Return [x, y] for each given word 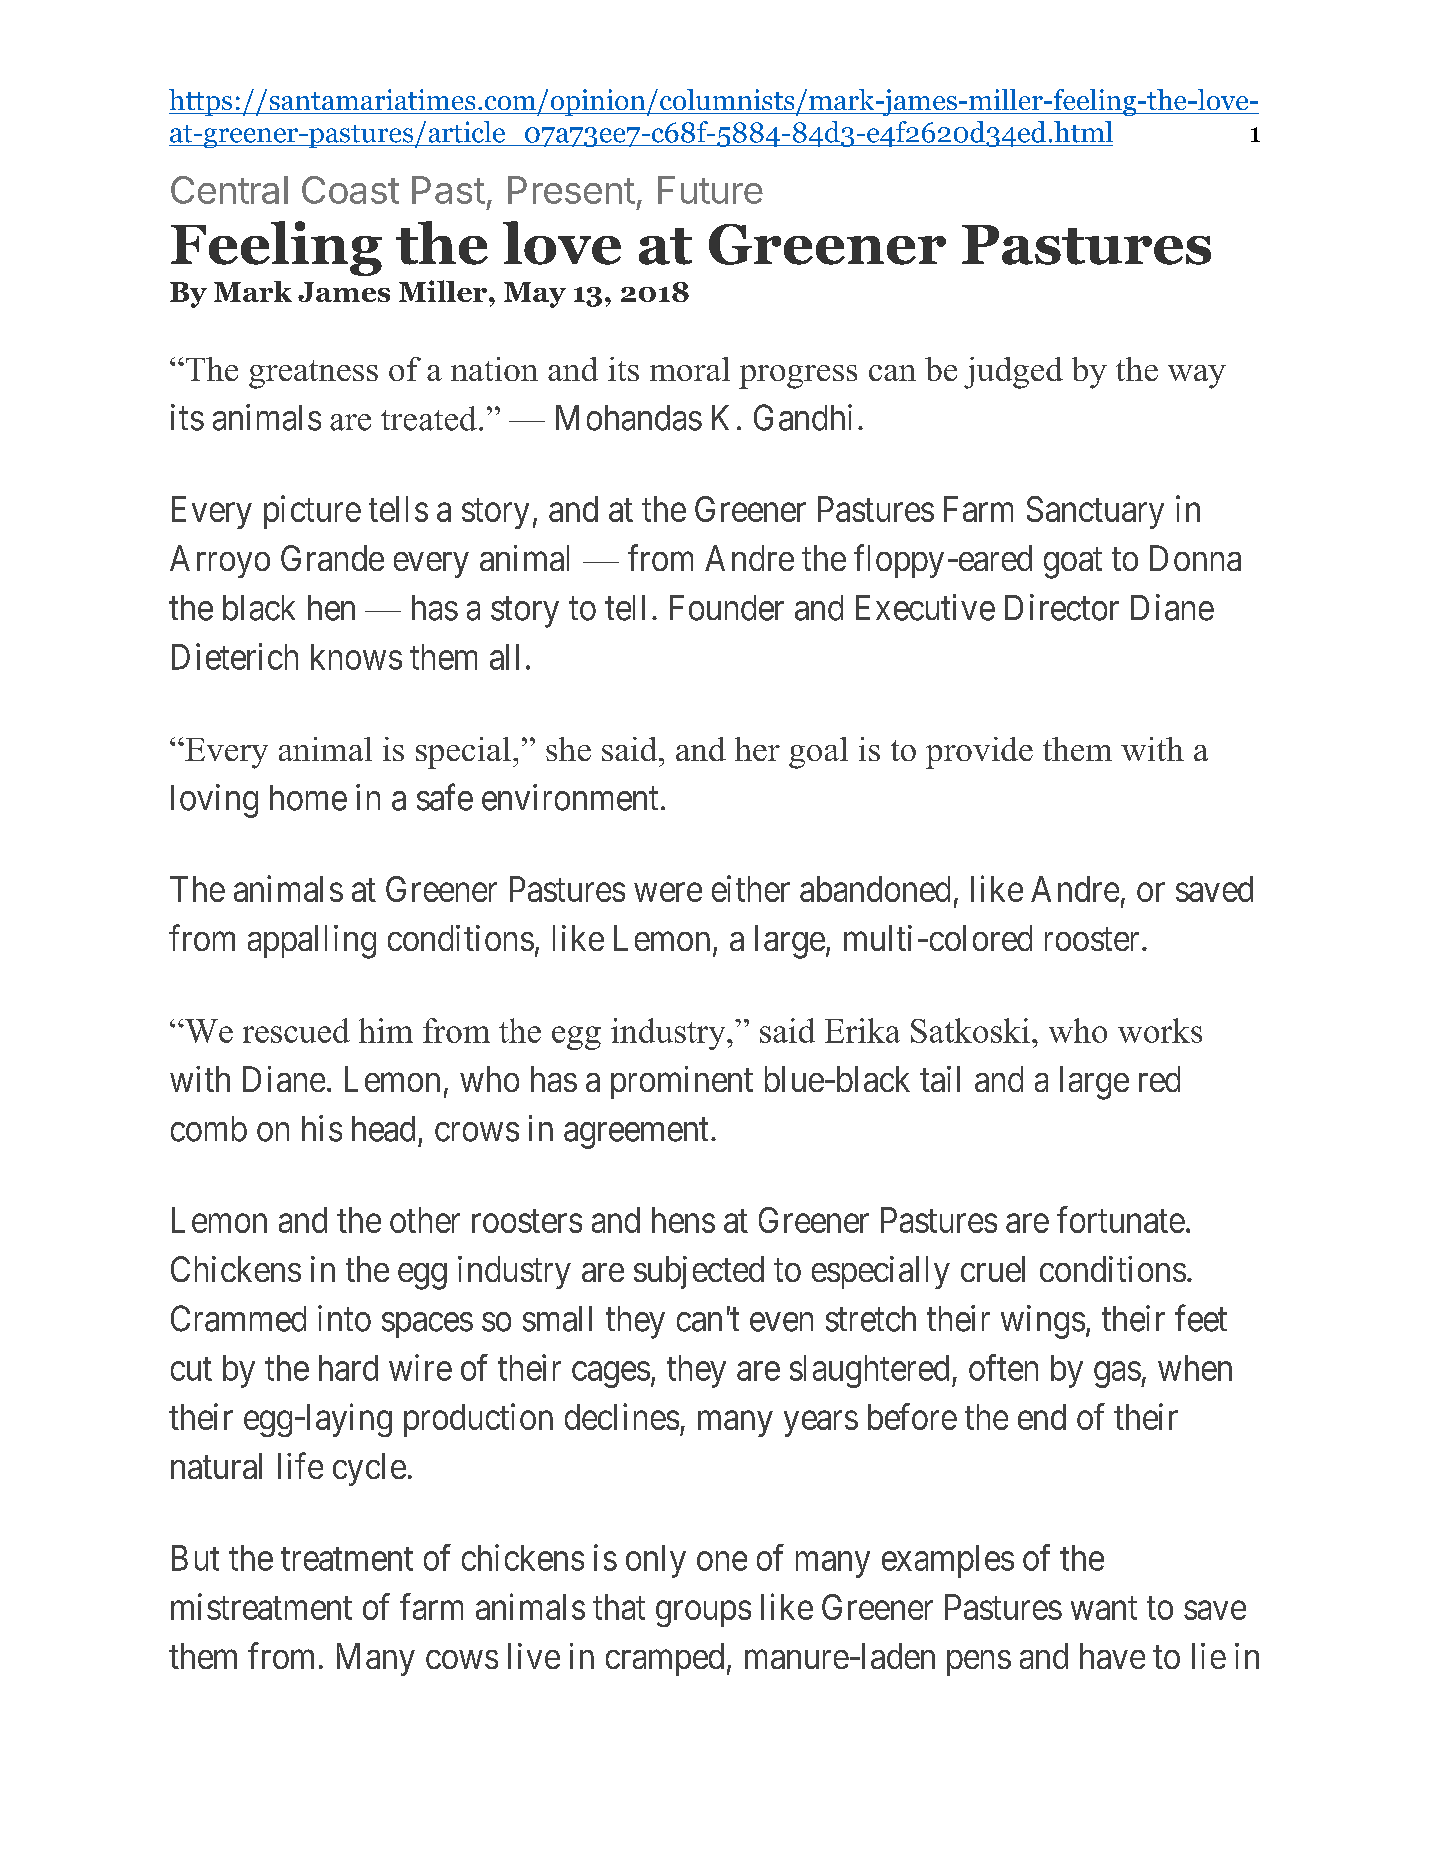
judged [1013, 373]
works [1160, 1030]
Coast [350, 190]
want [1104, 1608]
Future [710, 190]
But [195, 1558]
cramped [665, 1659]
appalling [312, 942]
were [668, 892]
